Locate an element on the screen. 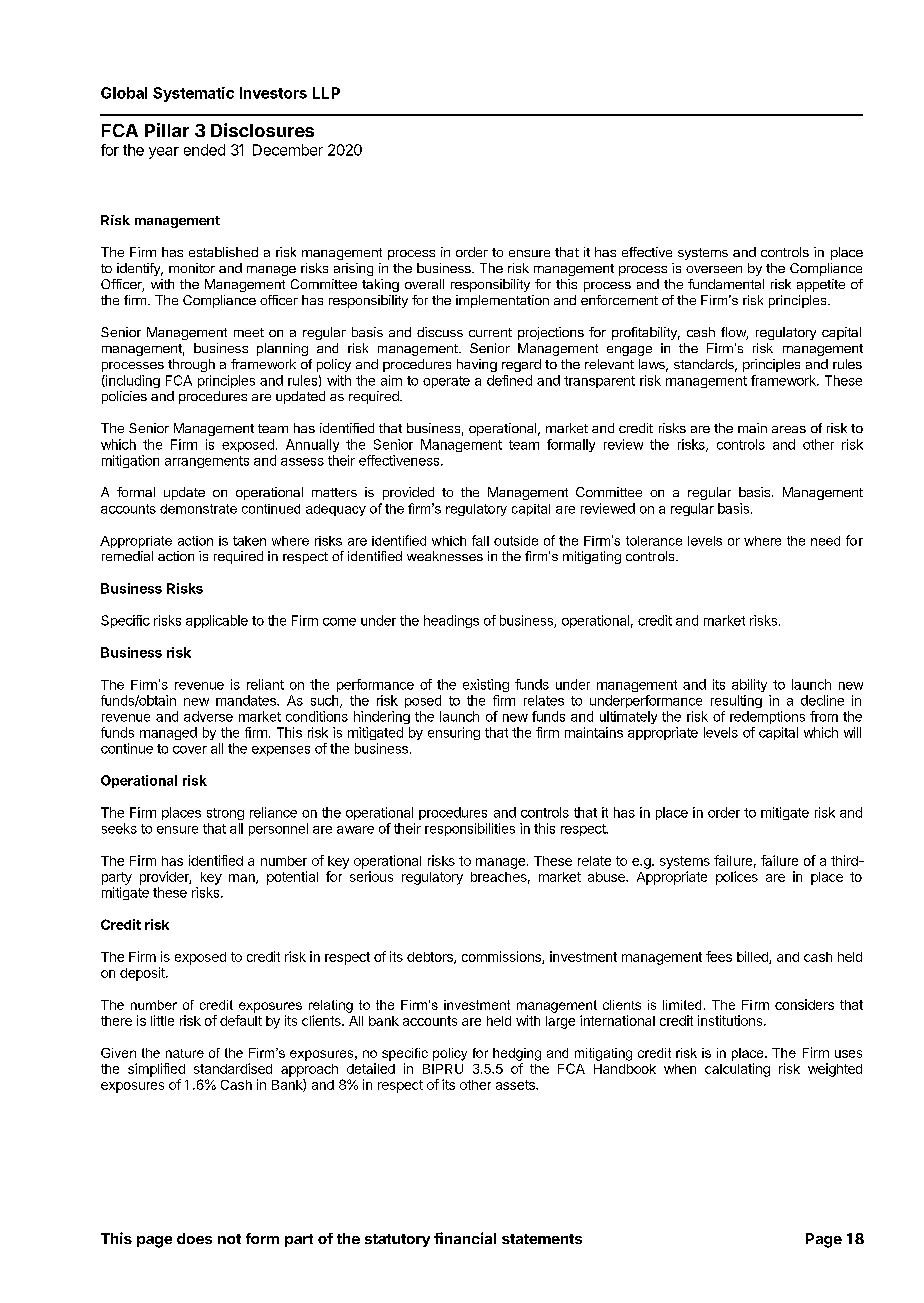  current is located at coordinates (490, 332).
